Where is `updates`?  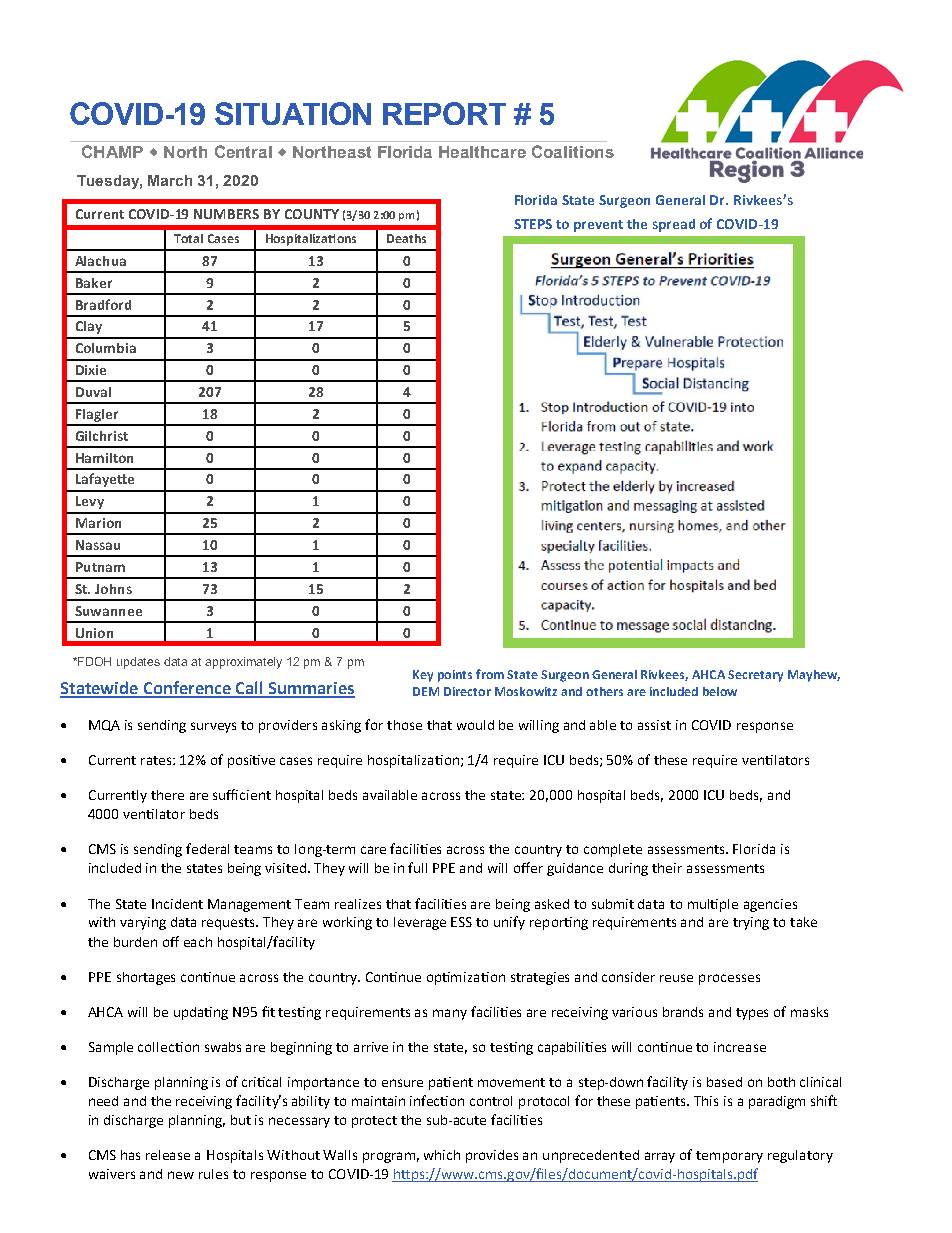 updates is located at coordinates (138, 663).
